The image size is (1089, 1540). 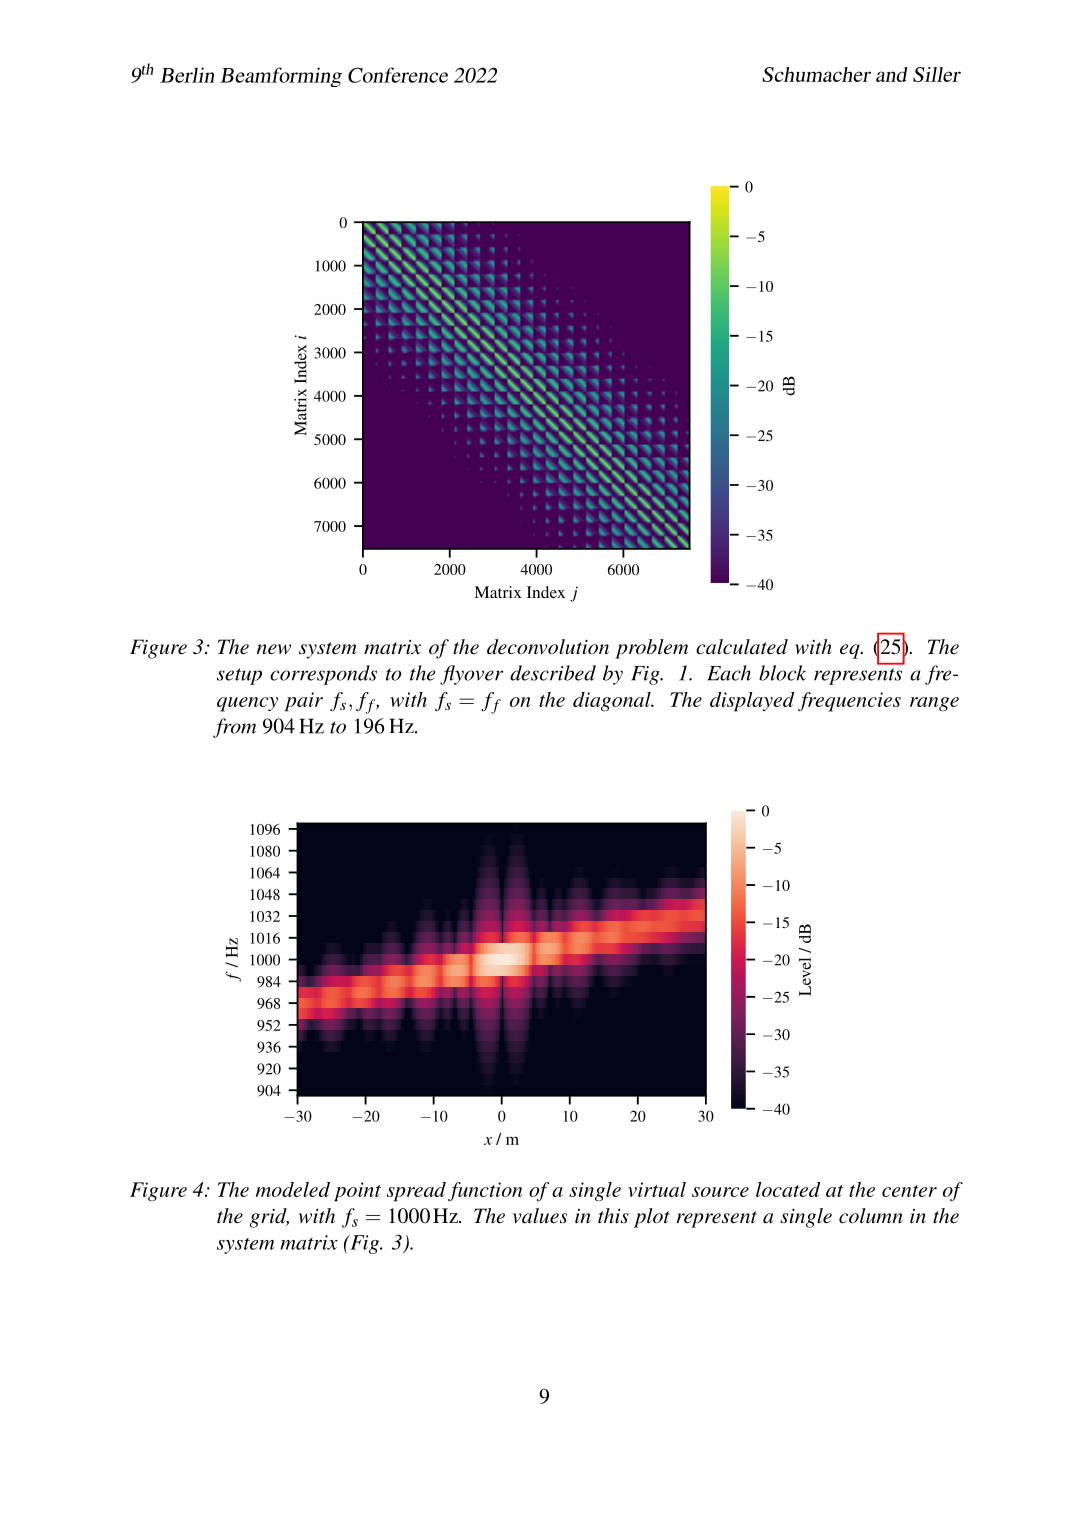 I want to click on setup, so click(x=239, y=676).
